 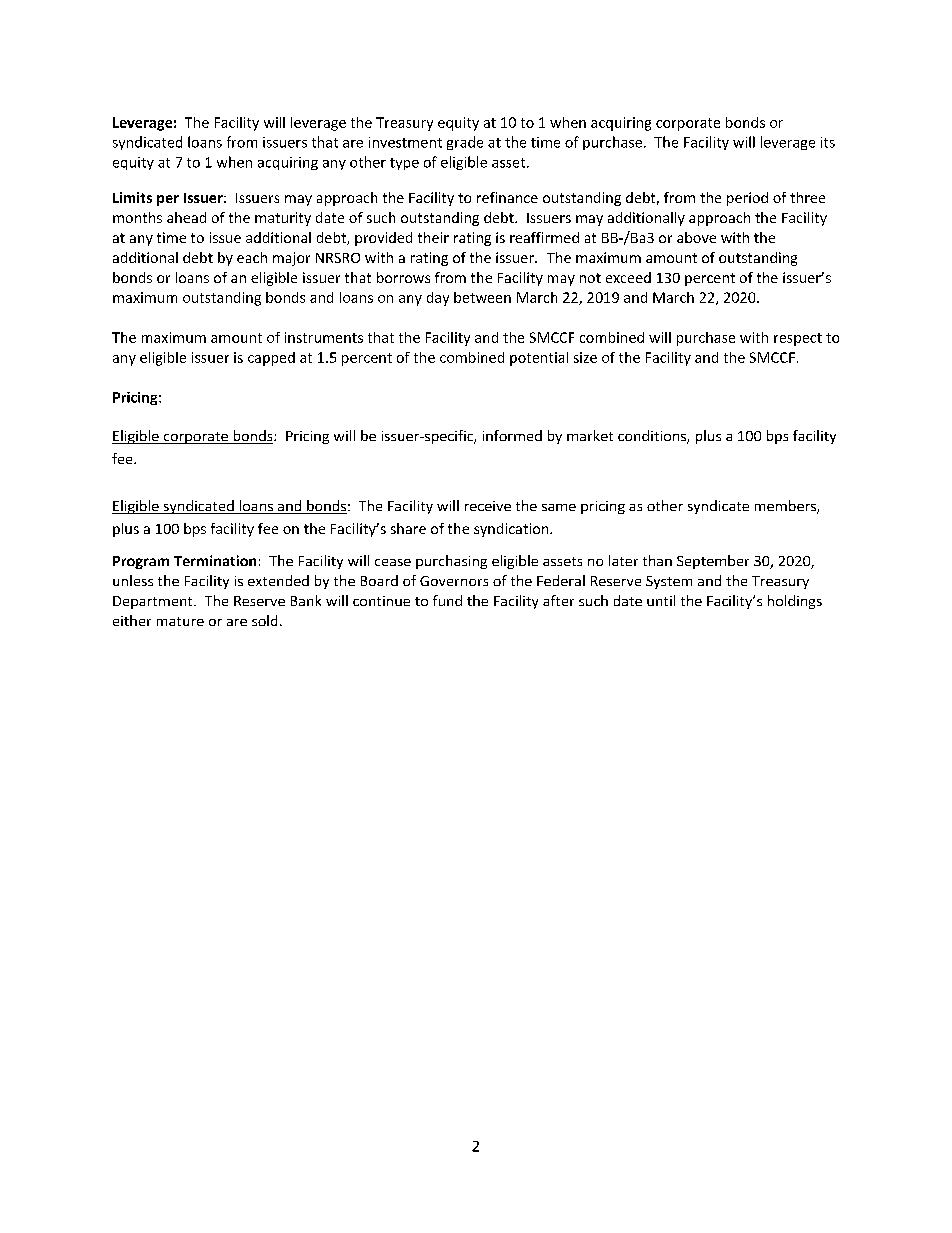 What do you see at coordinates (180, 621) in the screenshot?
I see `mature` at bounding box center [180, 621].
